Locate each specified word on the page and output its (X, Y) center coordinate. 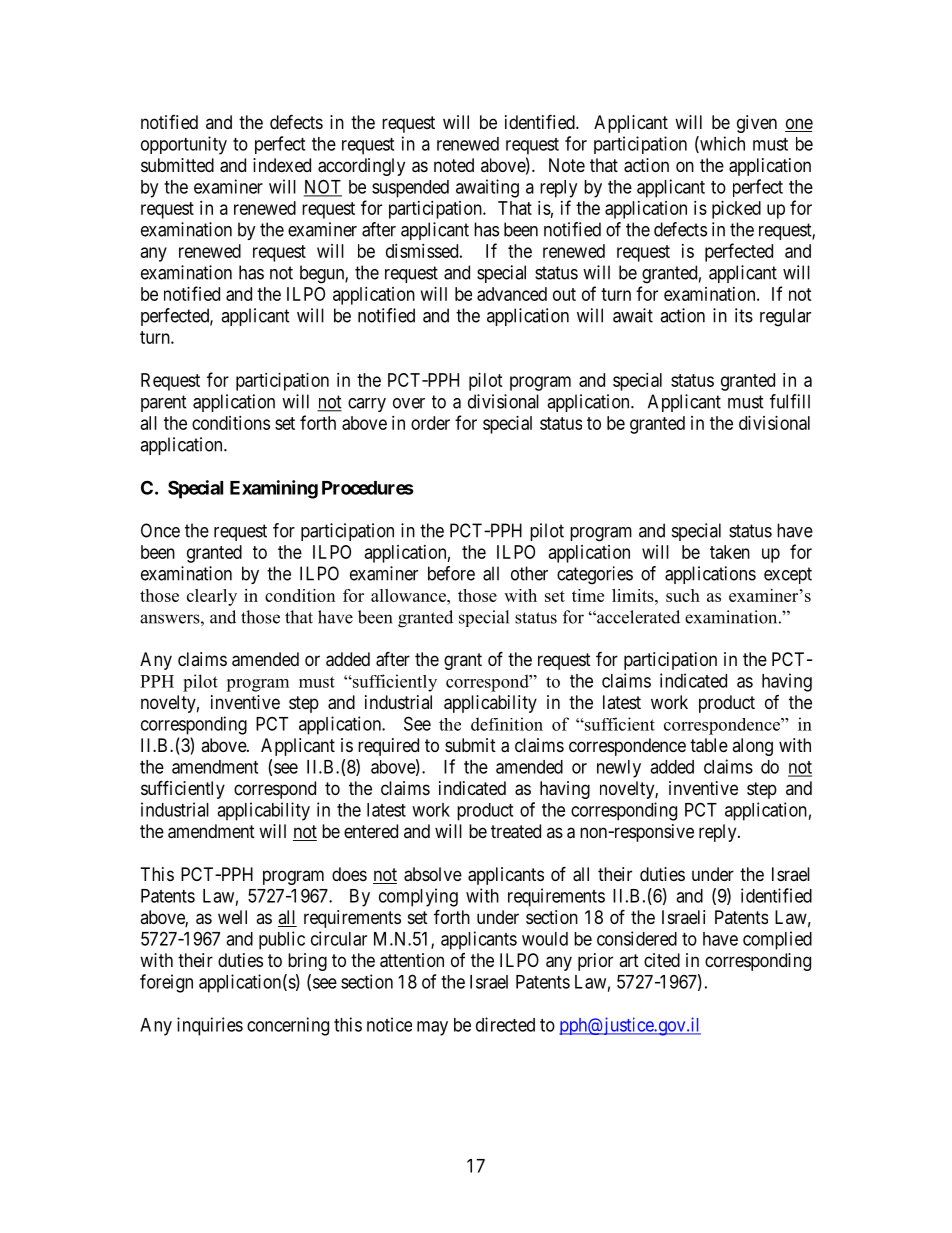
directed (505, 1024)
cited (662, 960)
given (757, 124)
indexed (282, 165)
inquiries (210, 1026)
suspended (410, 189)
